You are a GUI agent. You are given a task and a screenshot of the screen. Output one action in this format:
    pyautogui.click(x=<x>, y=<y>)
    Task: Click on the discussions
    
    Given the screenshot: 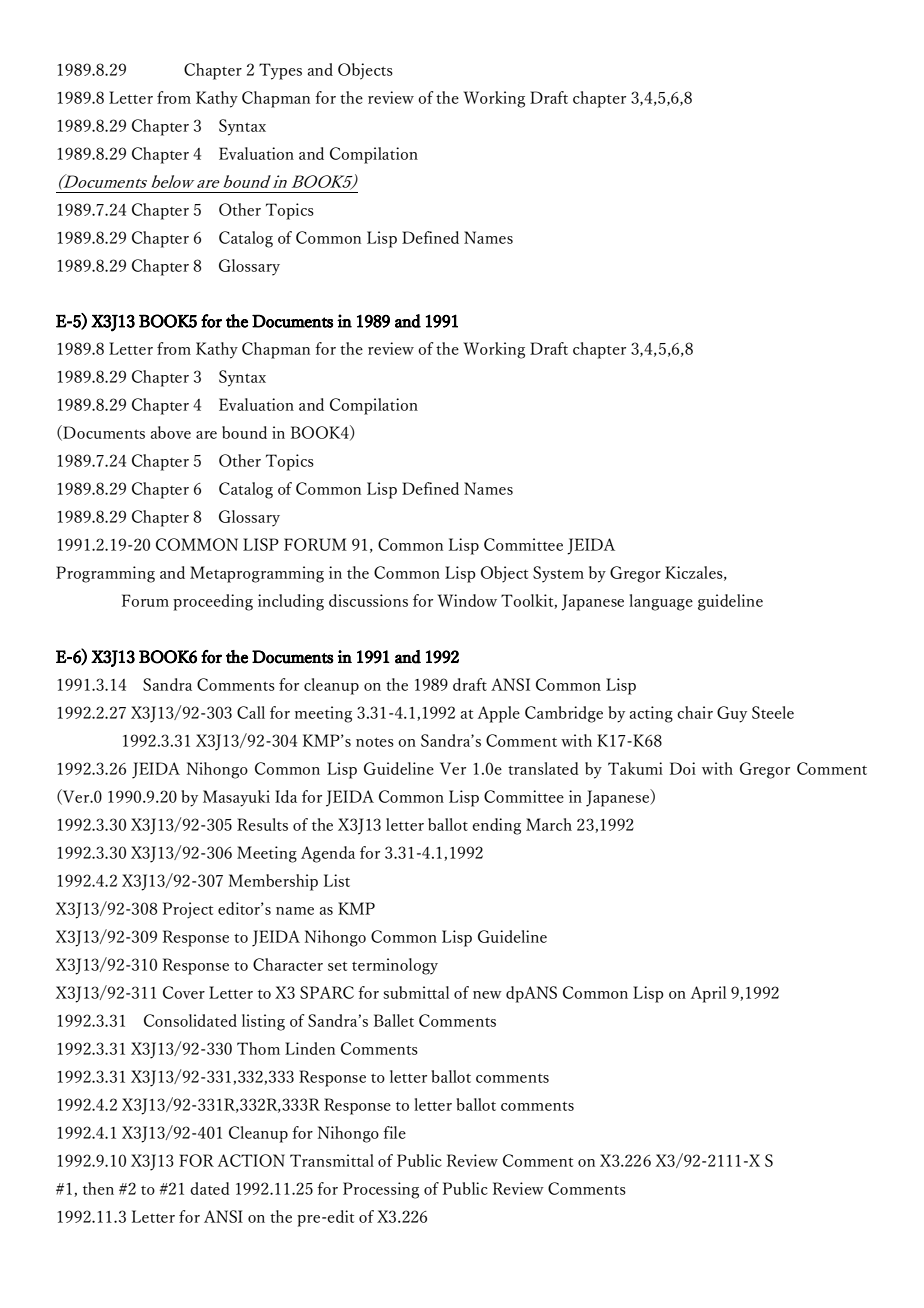 What is the action you would take?
    pyautogui.click(x=368, y=600)
